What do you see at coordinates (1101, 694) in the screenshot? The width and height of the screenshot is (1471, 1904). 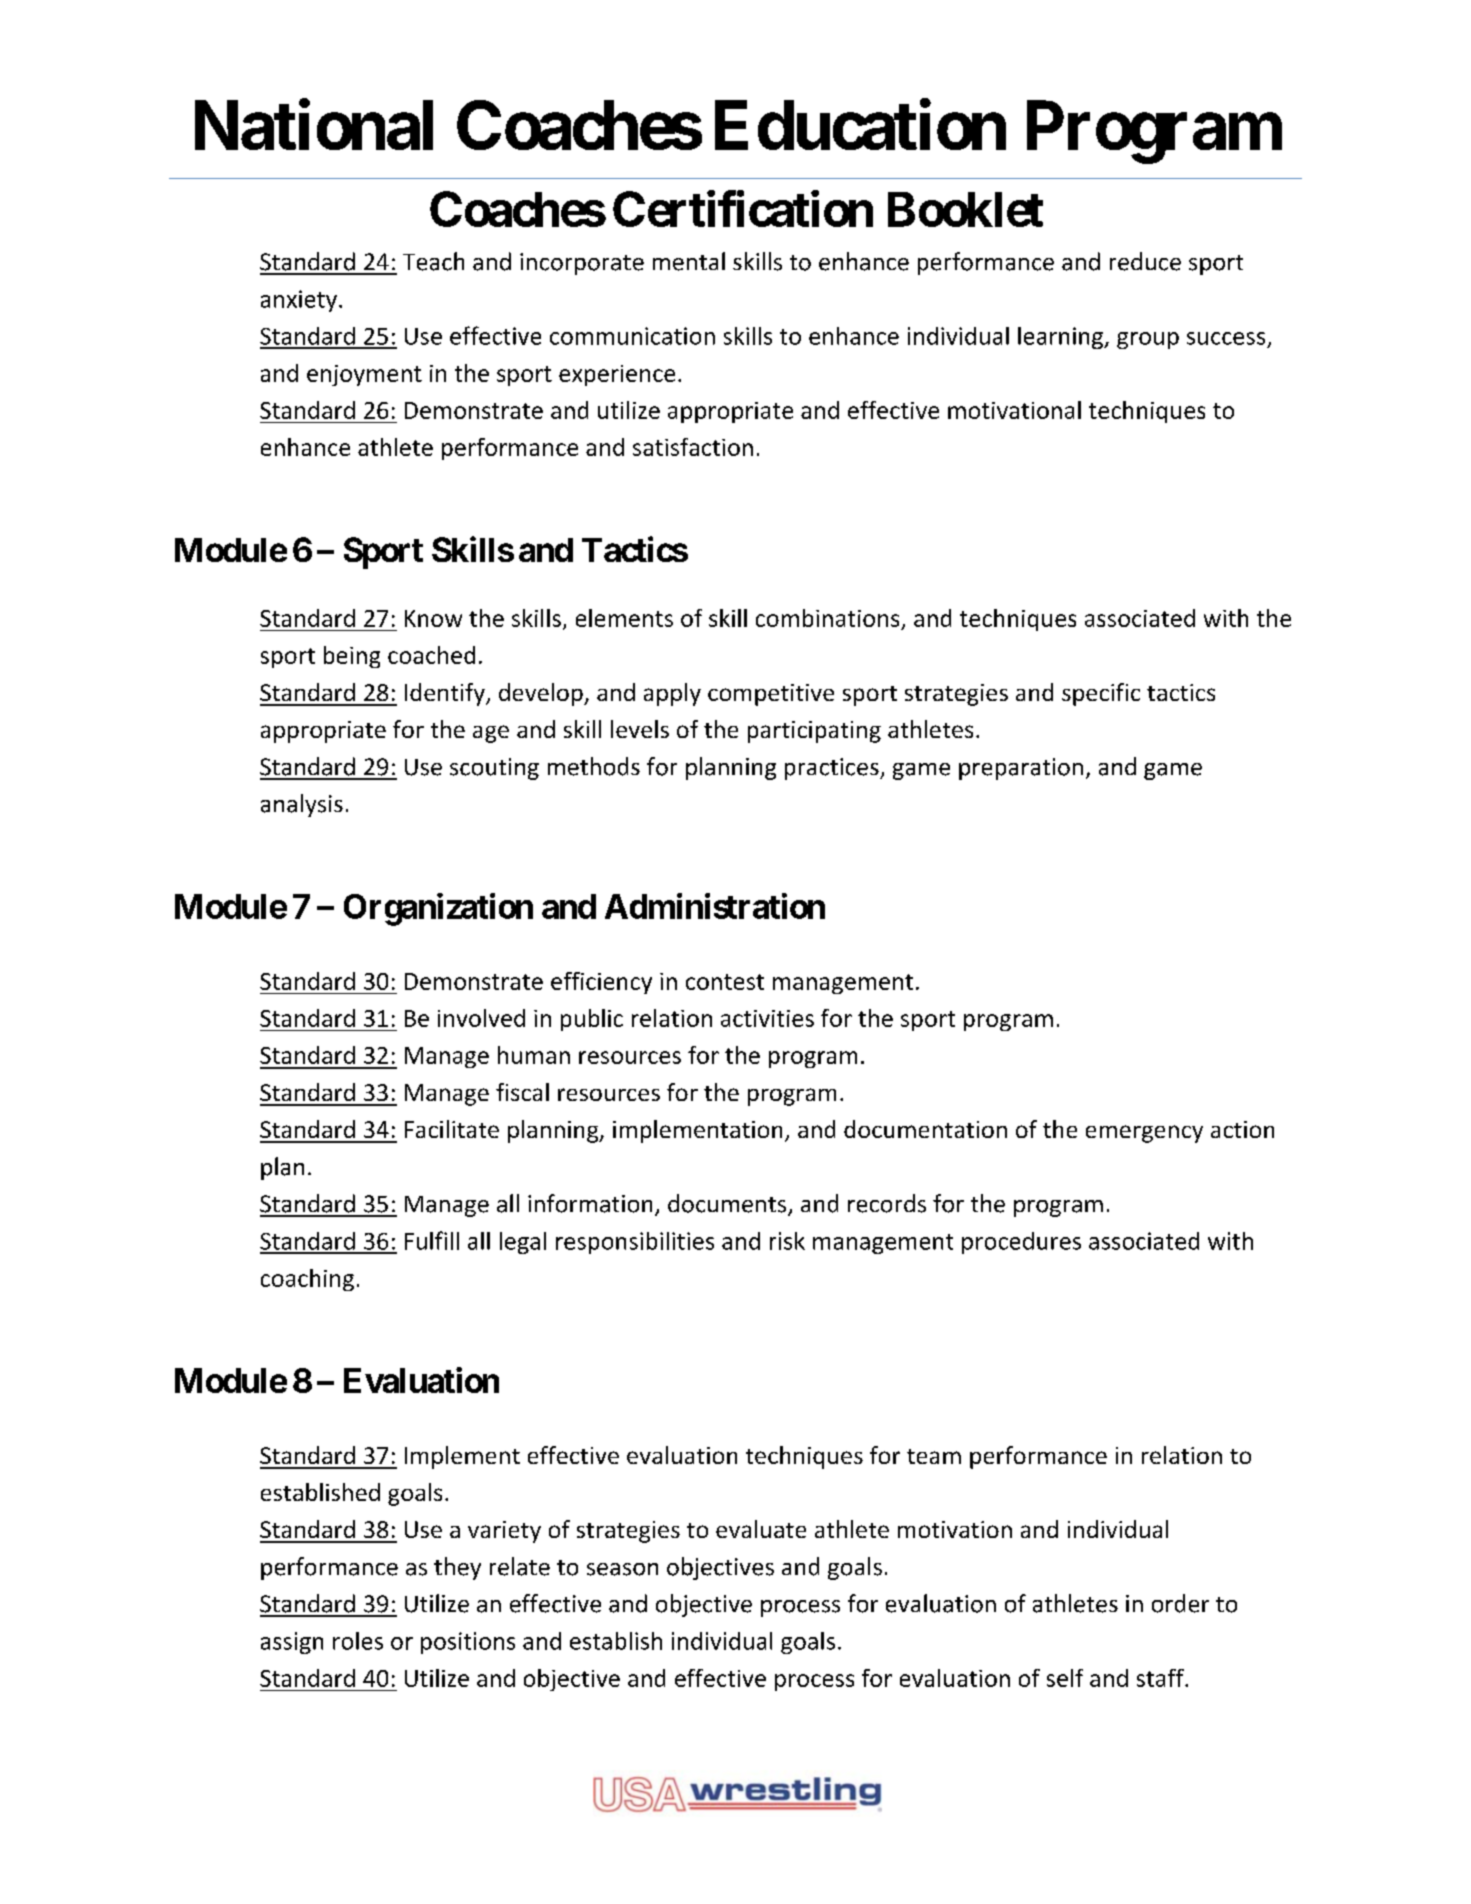 I see `specific` at bounding box center [1101, 694].
